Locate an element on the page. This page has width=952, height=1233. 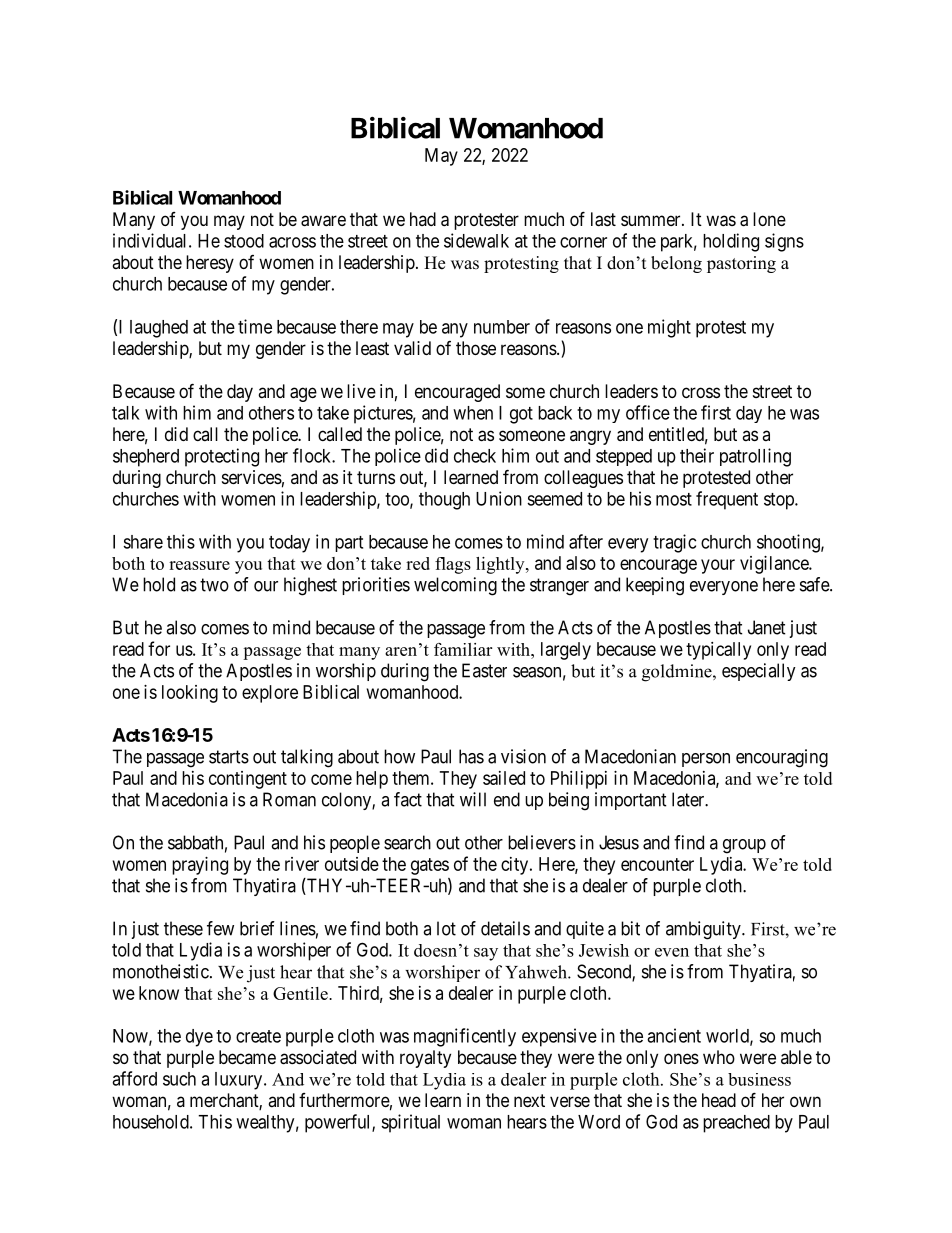
especially is located at coordinates (759, 672).
